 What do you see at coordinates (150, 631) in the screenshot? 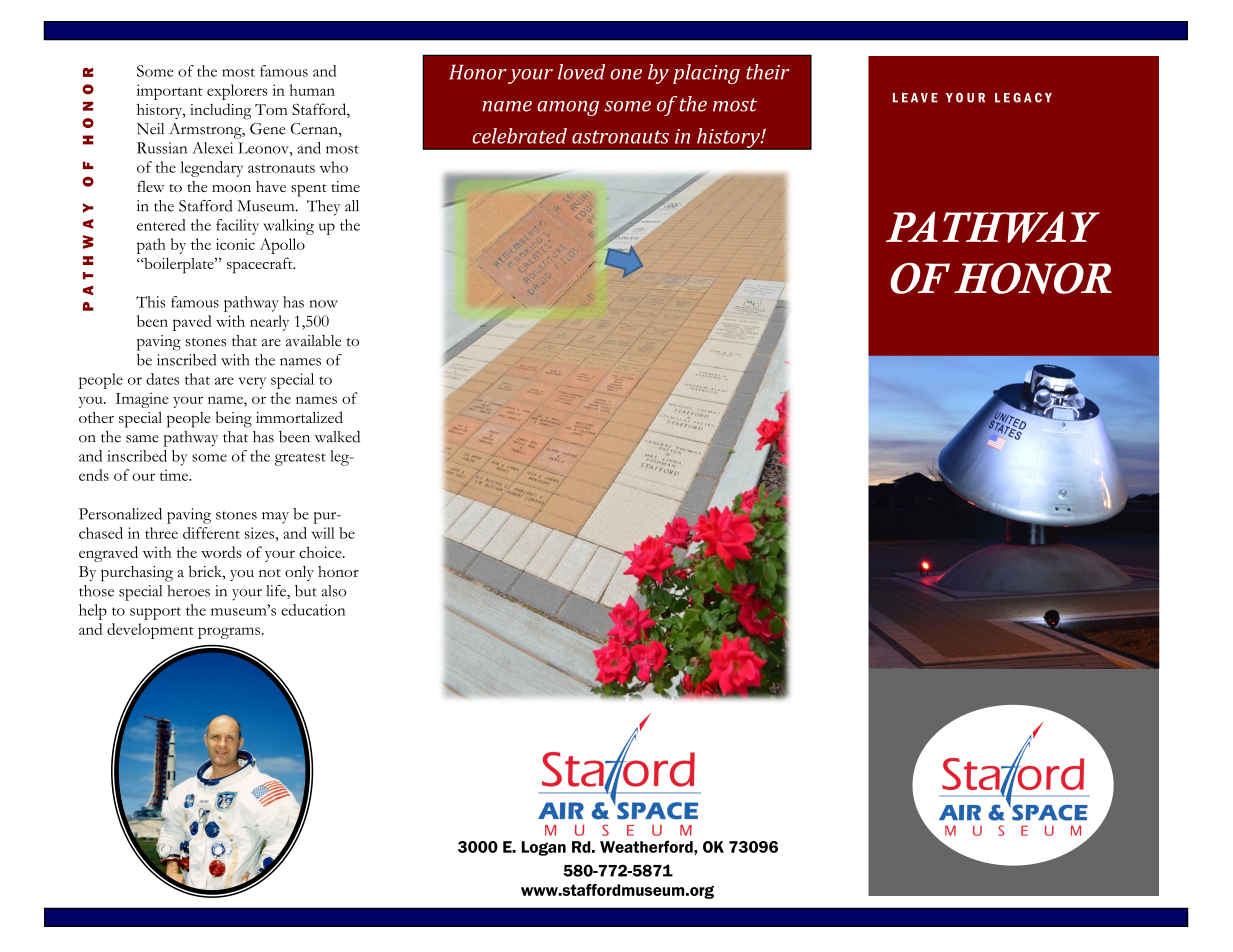
I see `development` at bounding box center [150, 631].
